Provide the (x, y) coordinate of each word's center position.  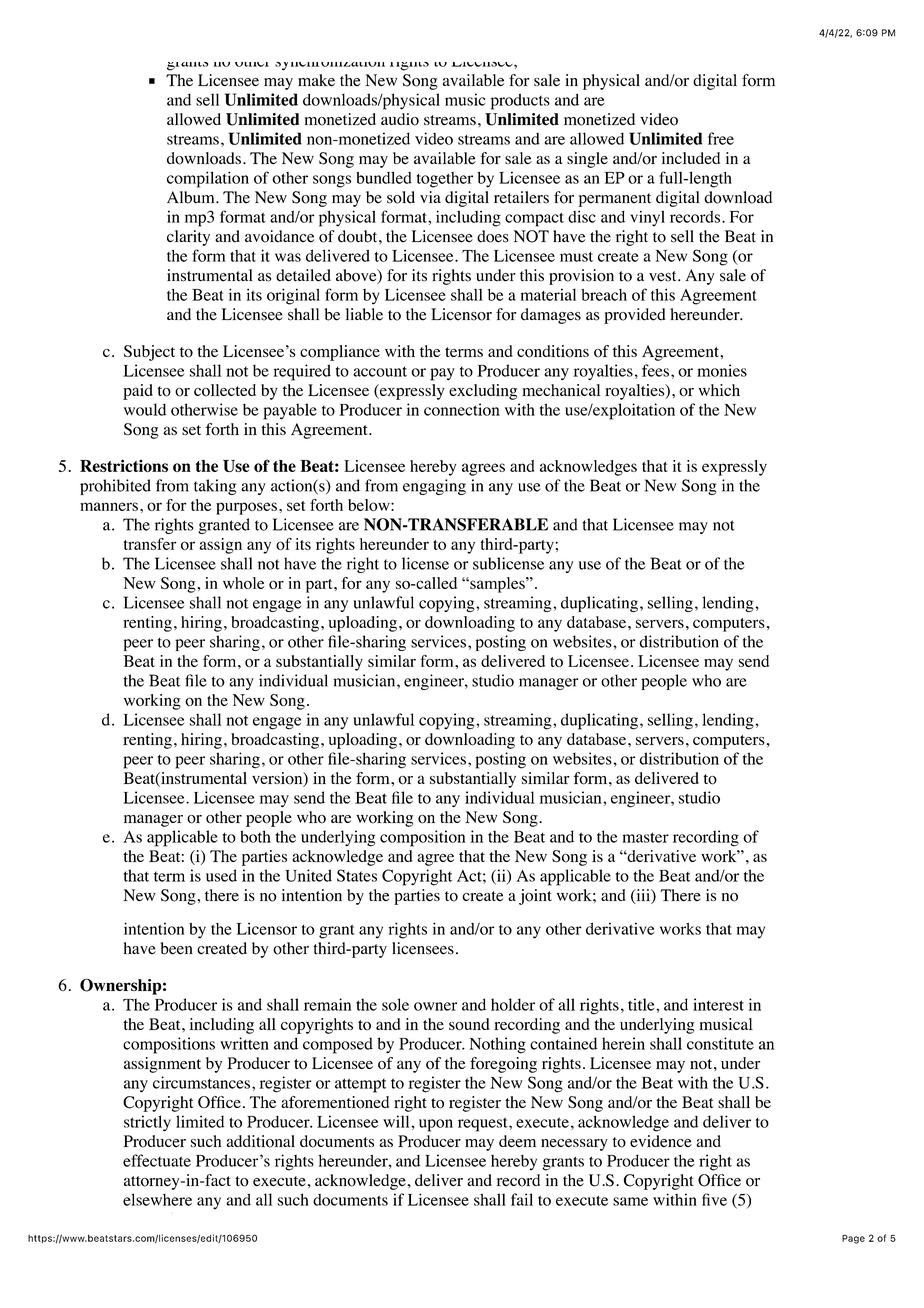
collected (225, 390)
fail (522, 1199)
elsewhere (157, 1199)
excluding (483, 392)
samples (497, 585)
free (721, 138)
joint (535, 897)
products (520, 102)
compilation (208, 179)
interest (718, 1004)
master (646, 837)
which (719, 390)
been (176, 948)
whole (243, 583)
